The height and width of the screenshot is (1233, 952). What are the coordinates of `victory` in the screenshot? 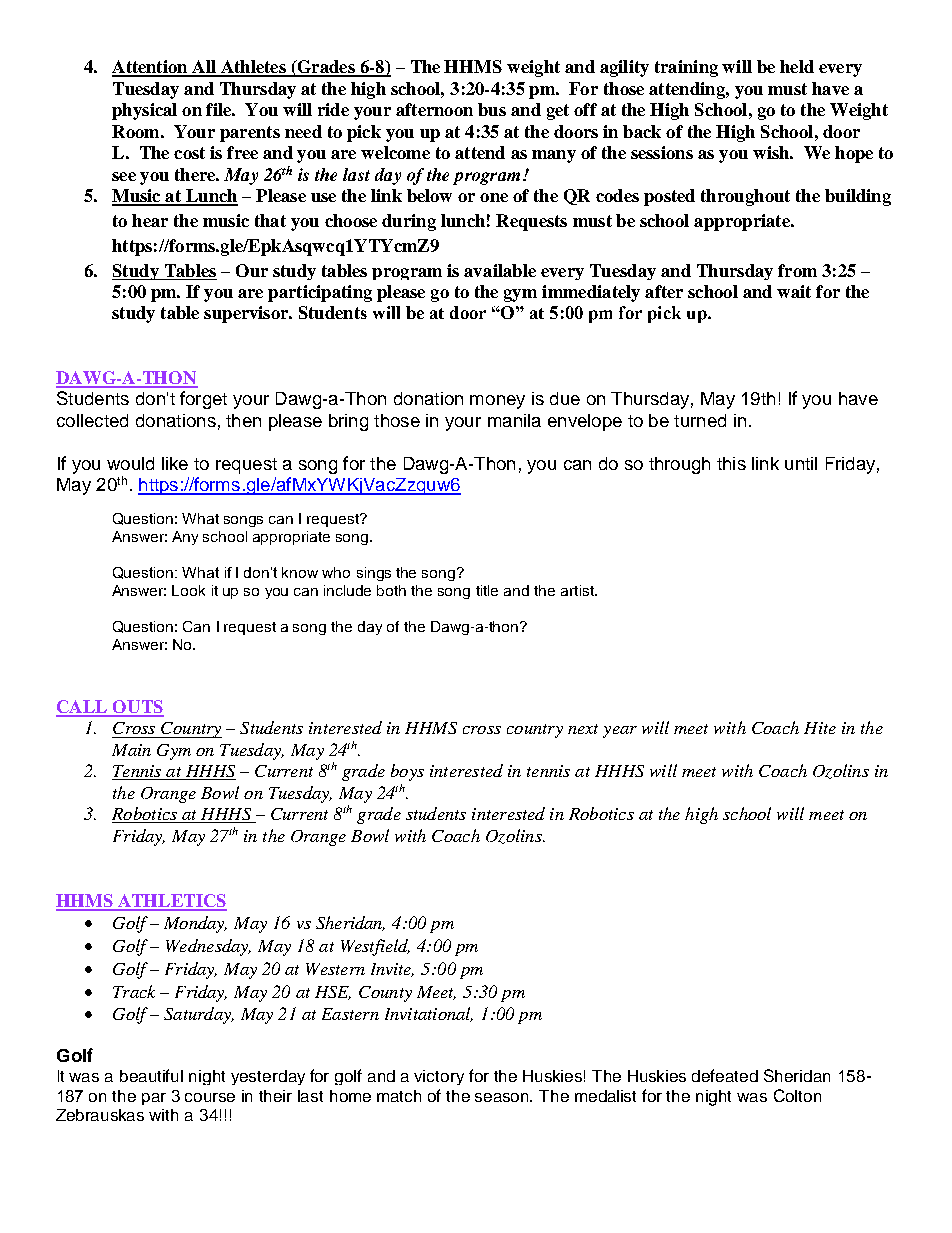 It's located at (439, 1077).
